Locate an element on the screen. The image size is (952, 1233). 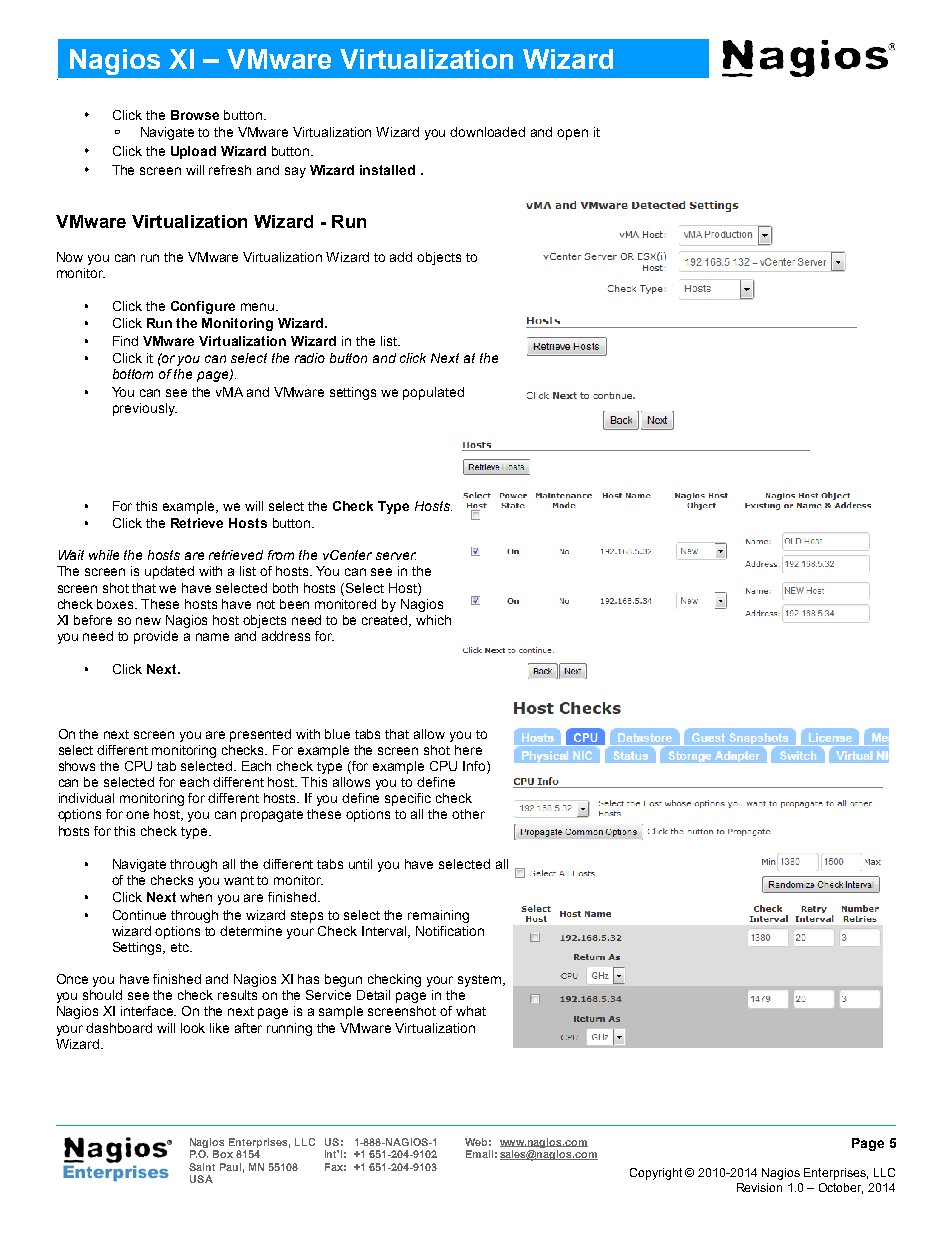
Find is located at coordinates (125, 341).
